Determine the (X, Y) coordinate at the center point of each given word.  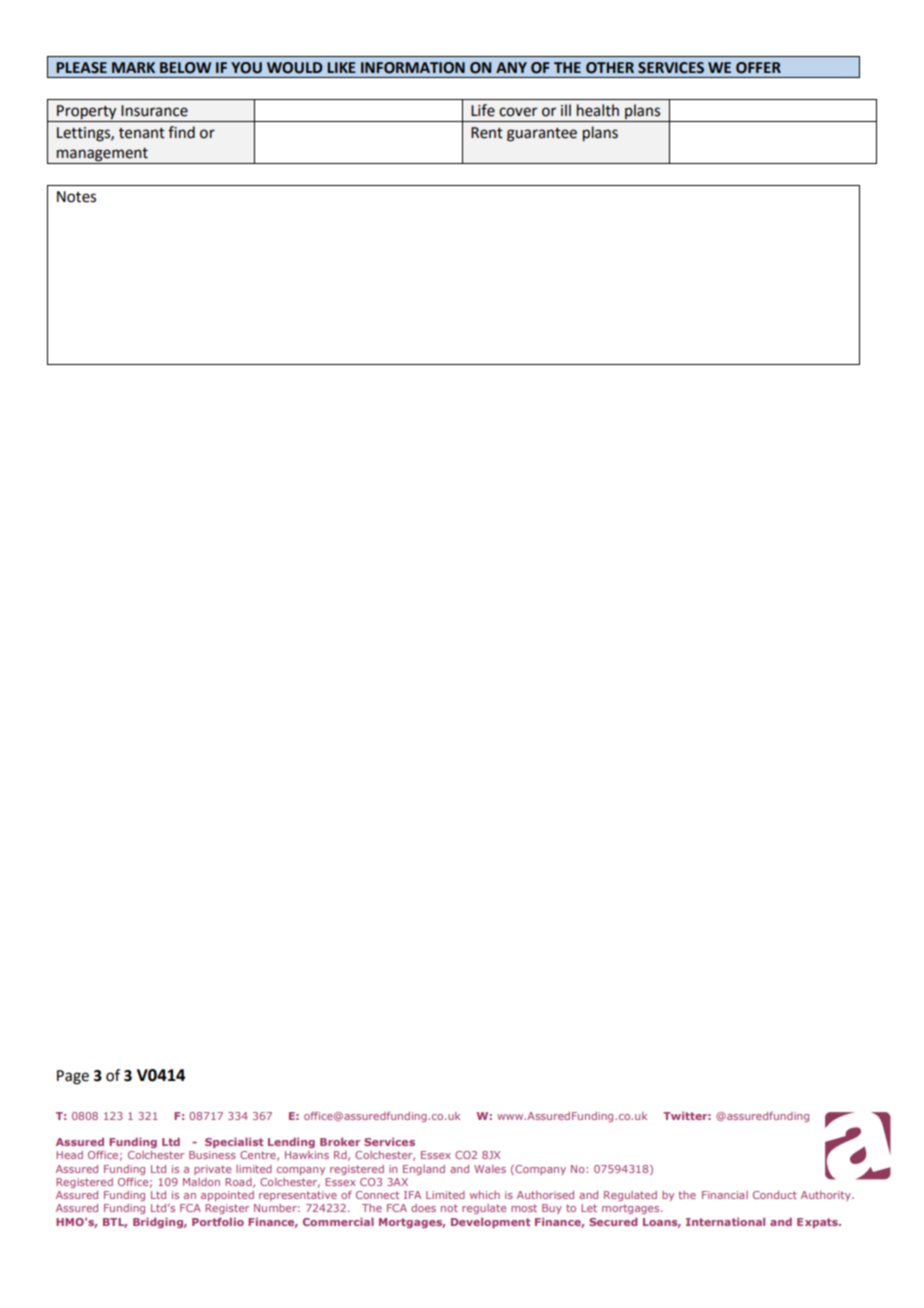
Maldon (201, 1182)
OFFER (758, 68)
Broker (340, 1142)
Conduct (775, 1195)
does (423, 1208)
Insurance (154, 111)
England (424, 1170)
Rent (487, 133)
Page (73, 1077)
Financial (725, 1195)
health (598, 110)
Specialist (234, 1142)
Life (483, 110)
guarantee (542, 135)
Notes (76, 197)
